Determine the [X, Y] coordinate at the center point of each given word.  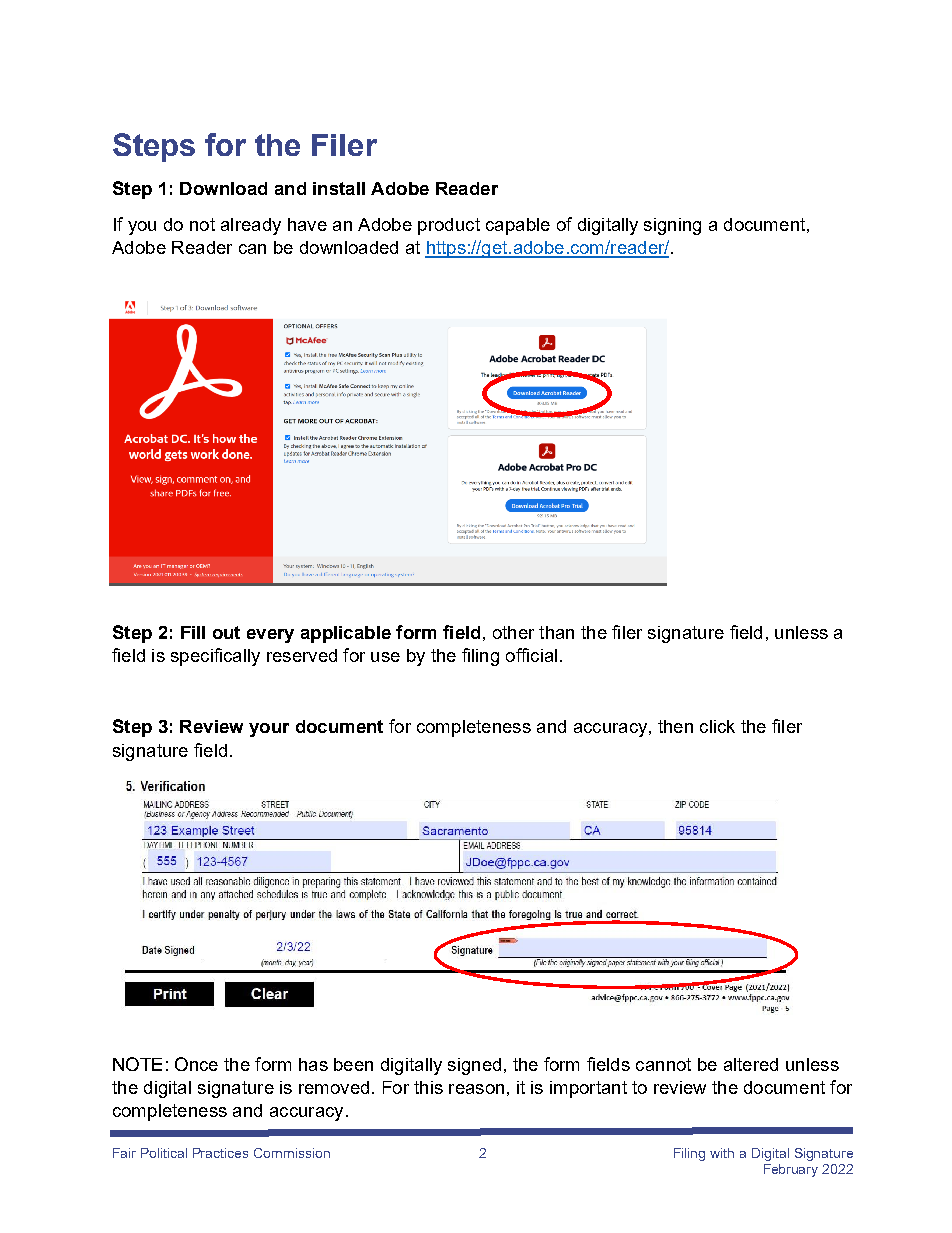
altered [751, 1064]
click [717, 726]
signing [672, 226]
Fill [193, 632]
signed [474, 1066]
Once [196, 1064]
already [251, 226]
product [449, 226]
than [556, 632]
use [385, 657]
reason [476, 1089]
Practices [220, 1153]
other [513, 632]
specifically [215, 657]
